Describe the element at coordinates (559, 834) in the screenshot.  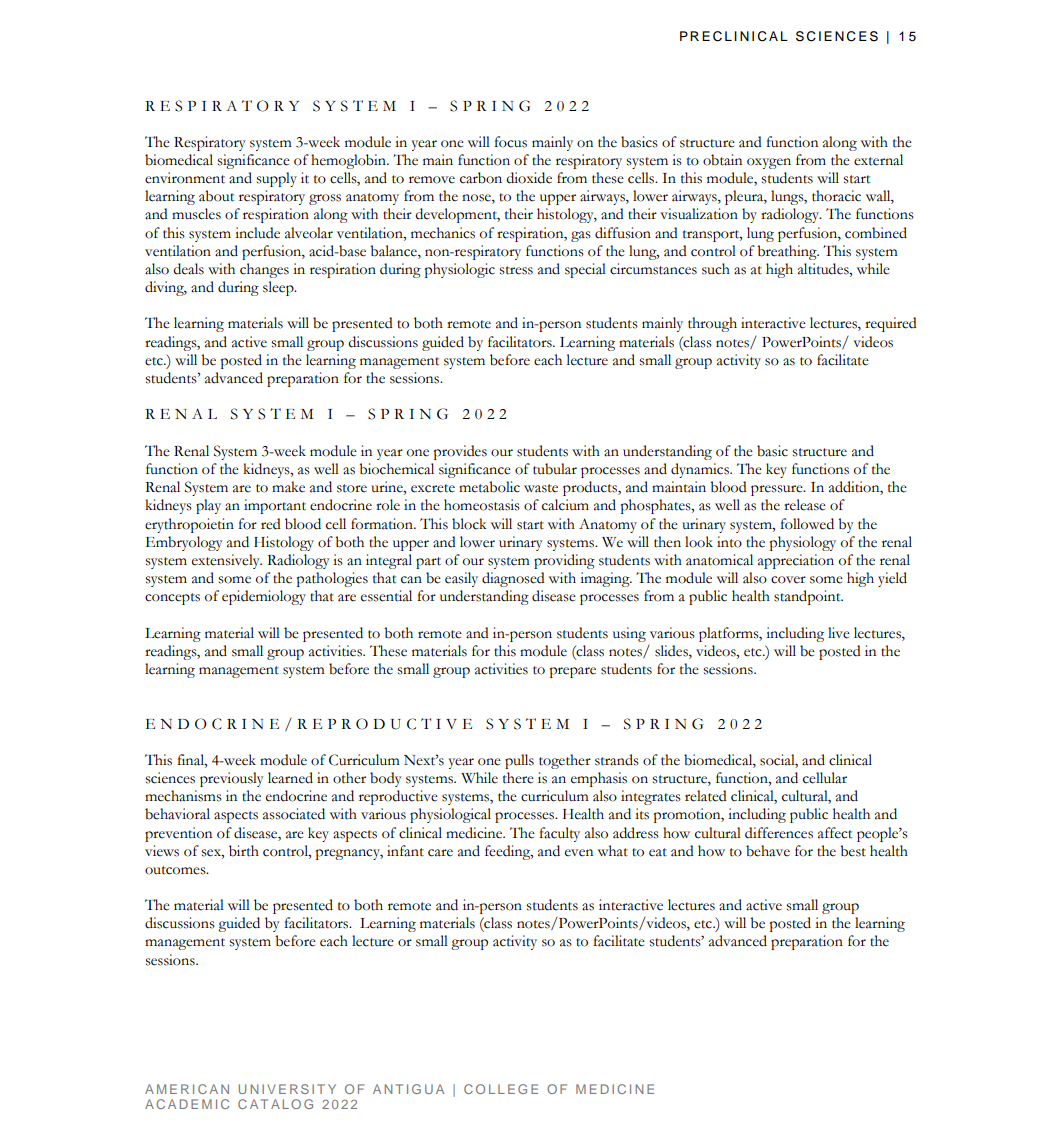
I see `faculty` at that location.
